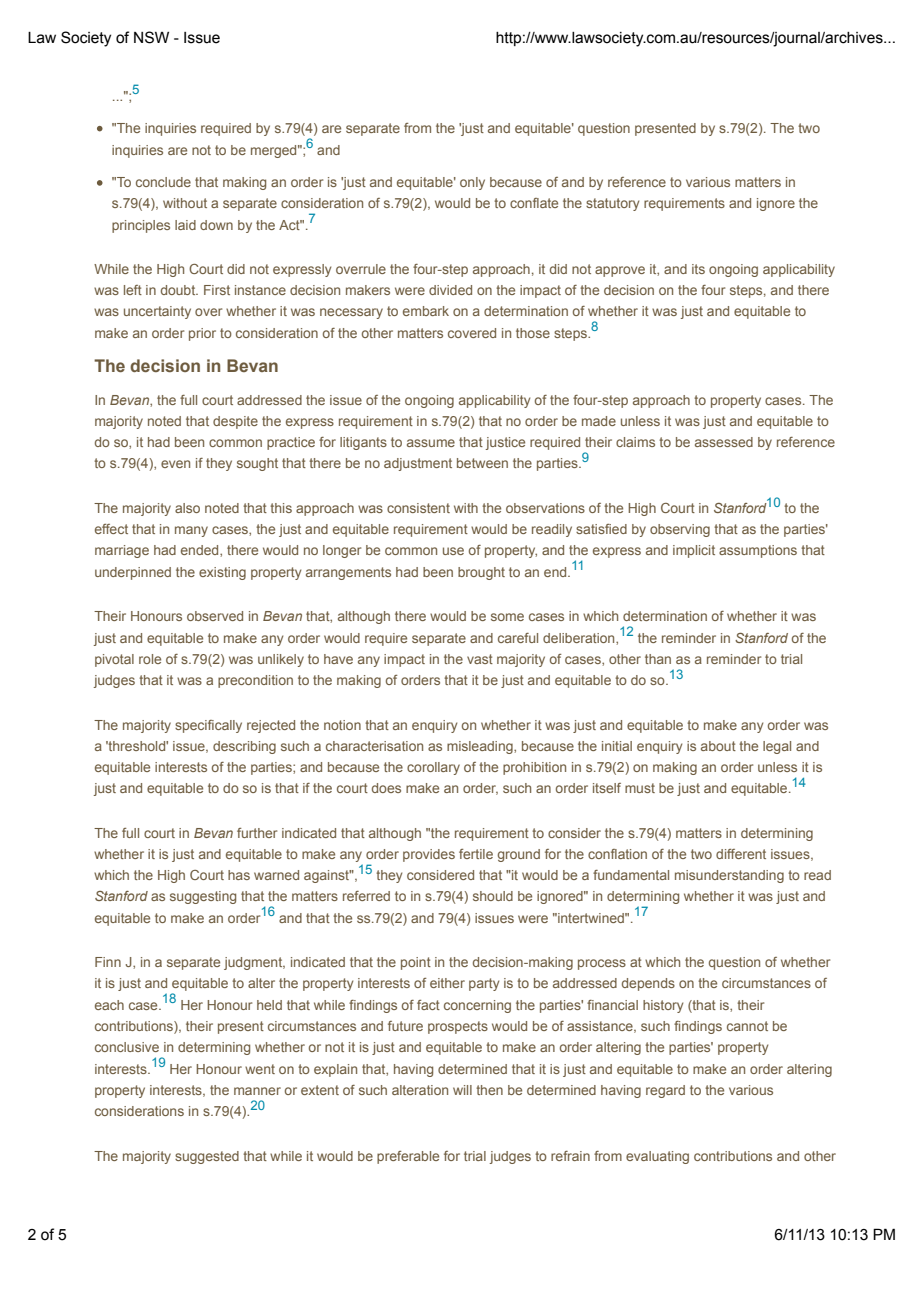 The image size is (924, 1308). I want to click on suggested, so click(207, 1157).
